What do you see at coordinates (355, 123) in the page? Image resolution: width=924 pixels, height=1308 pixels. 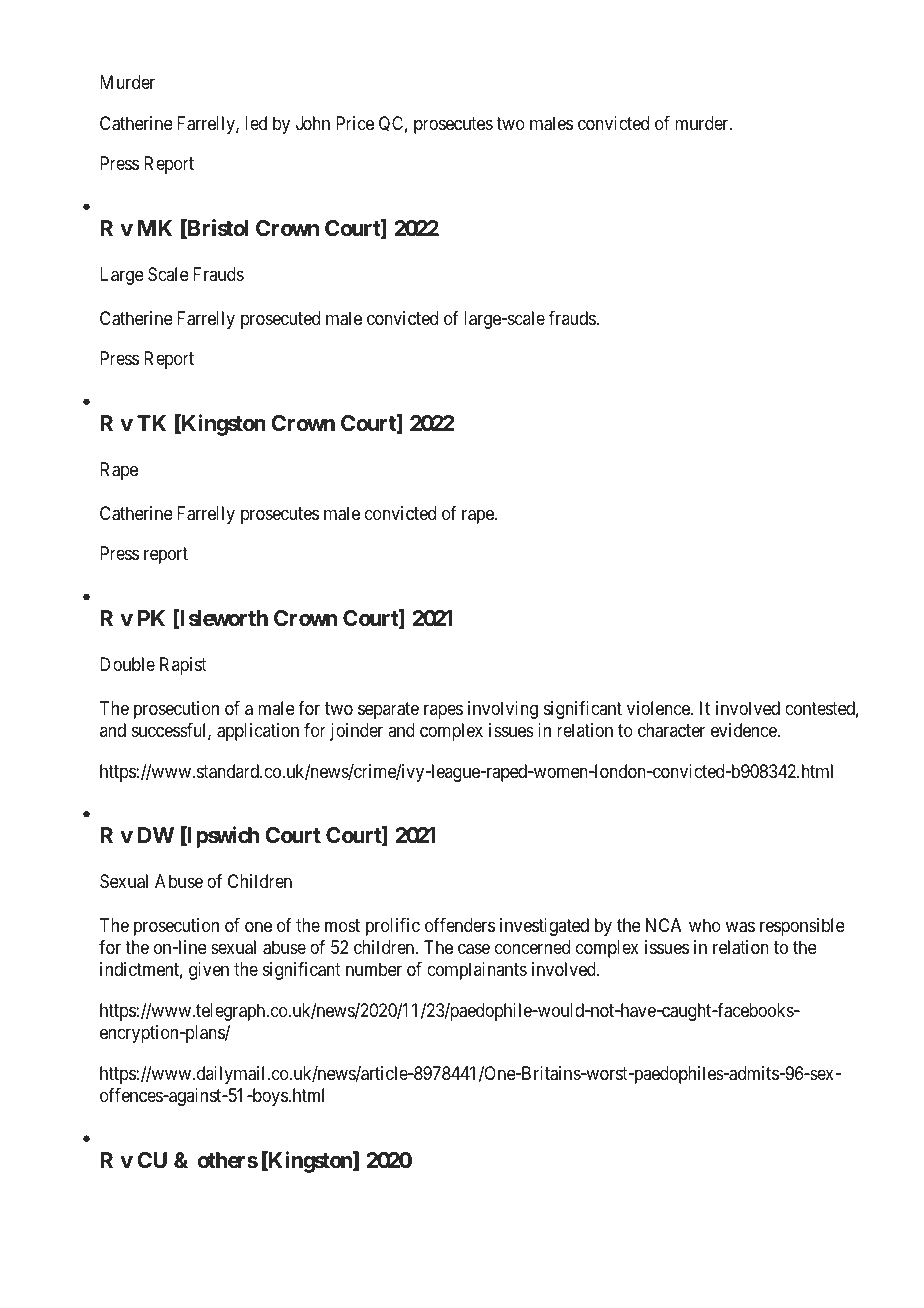 I see `Price` at bounding box center [355, 123].
